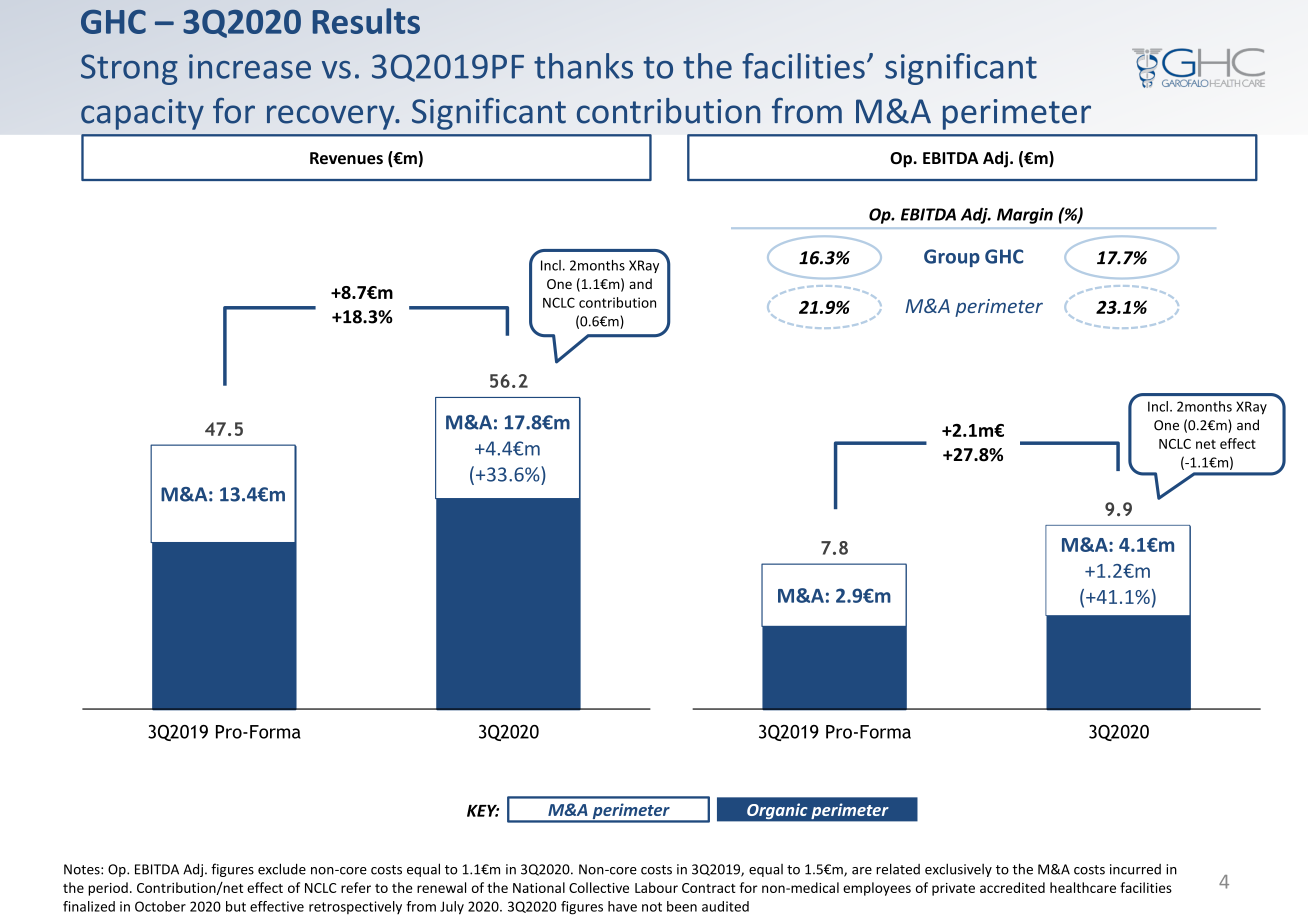 The image size is (1308, 924). What do you see at coordinates (656, 887) in the screenshot?
I see `Labour` at bounding box center [656, 887].
